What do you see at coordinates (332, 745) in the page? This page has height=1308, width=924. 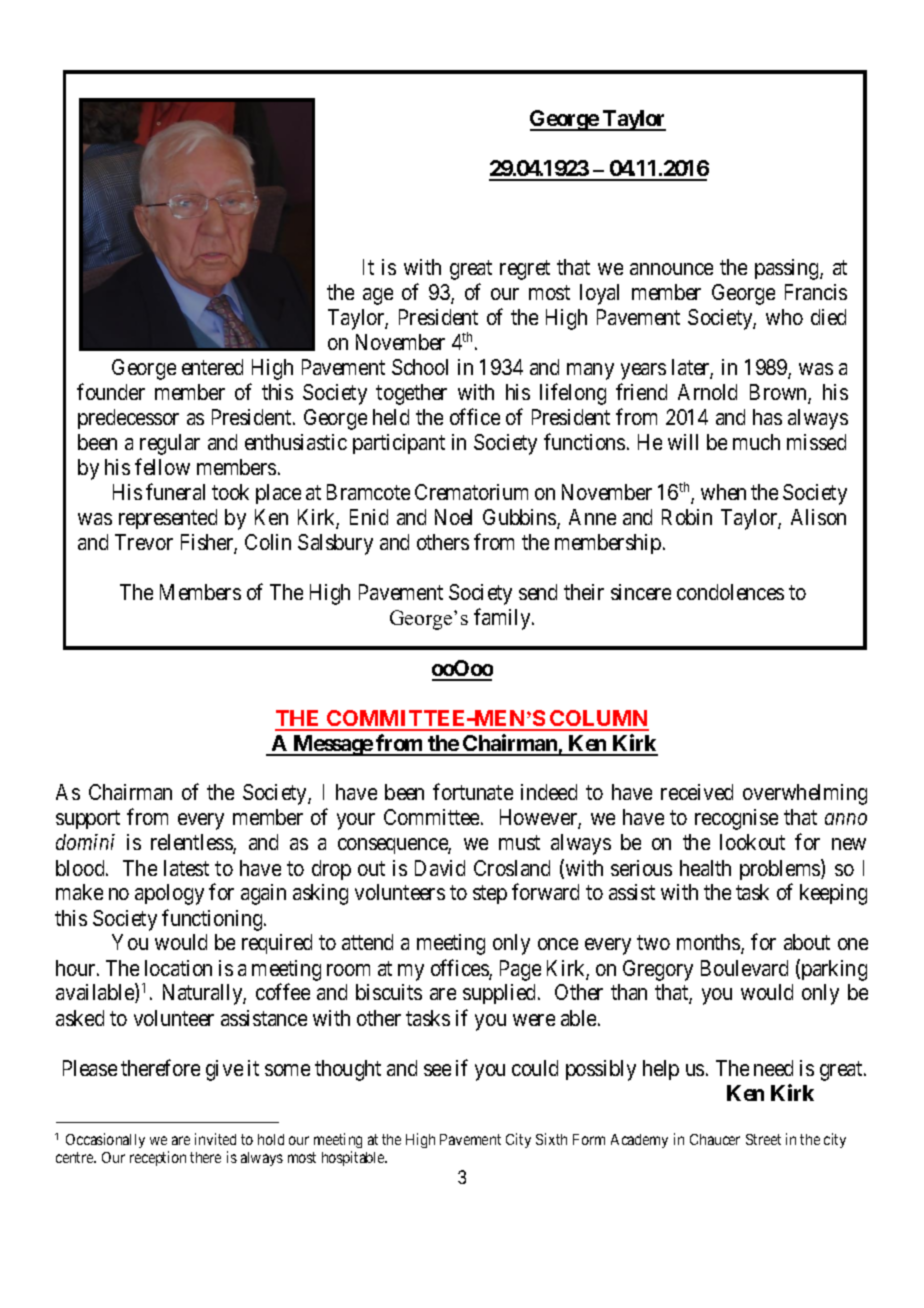 I see `Message` at bounding box center [332, 745].
